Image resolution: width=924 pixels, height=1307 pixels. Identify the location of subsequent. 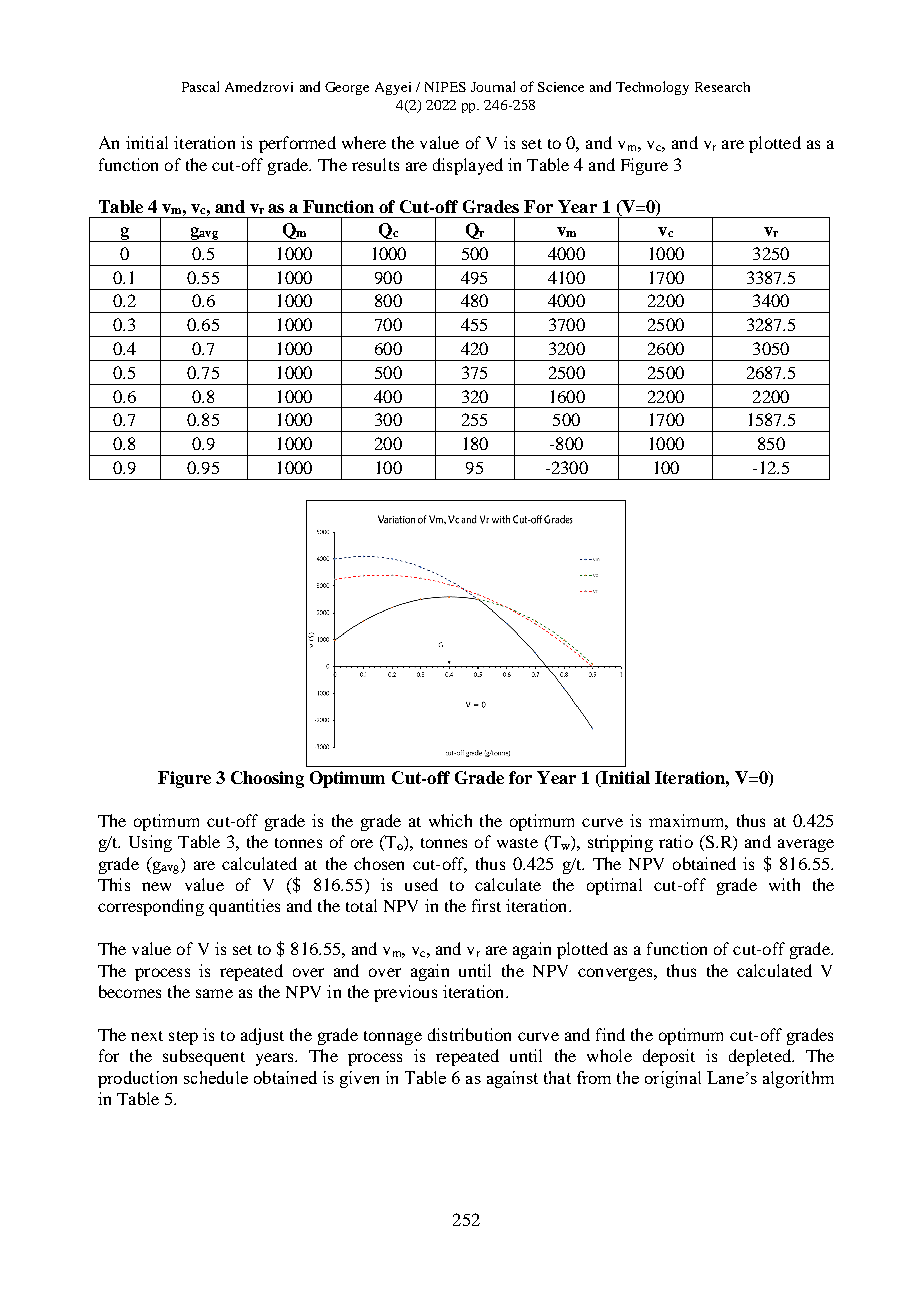
(204, 1057).
